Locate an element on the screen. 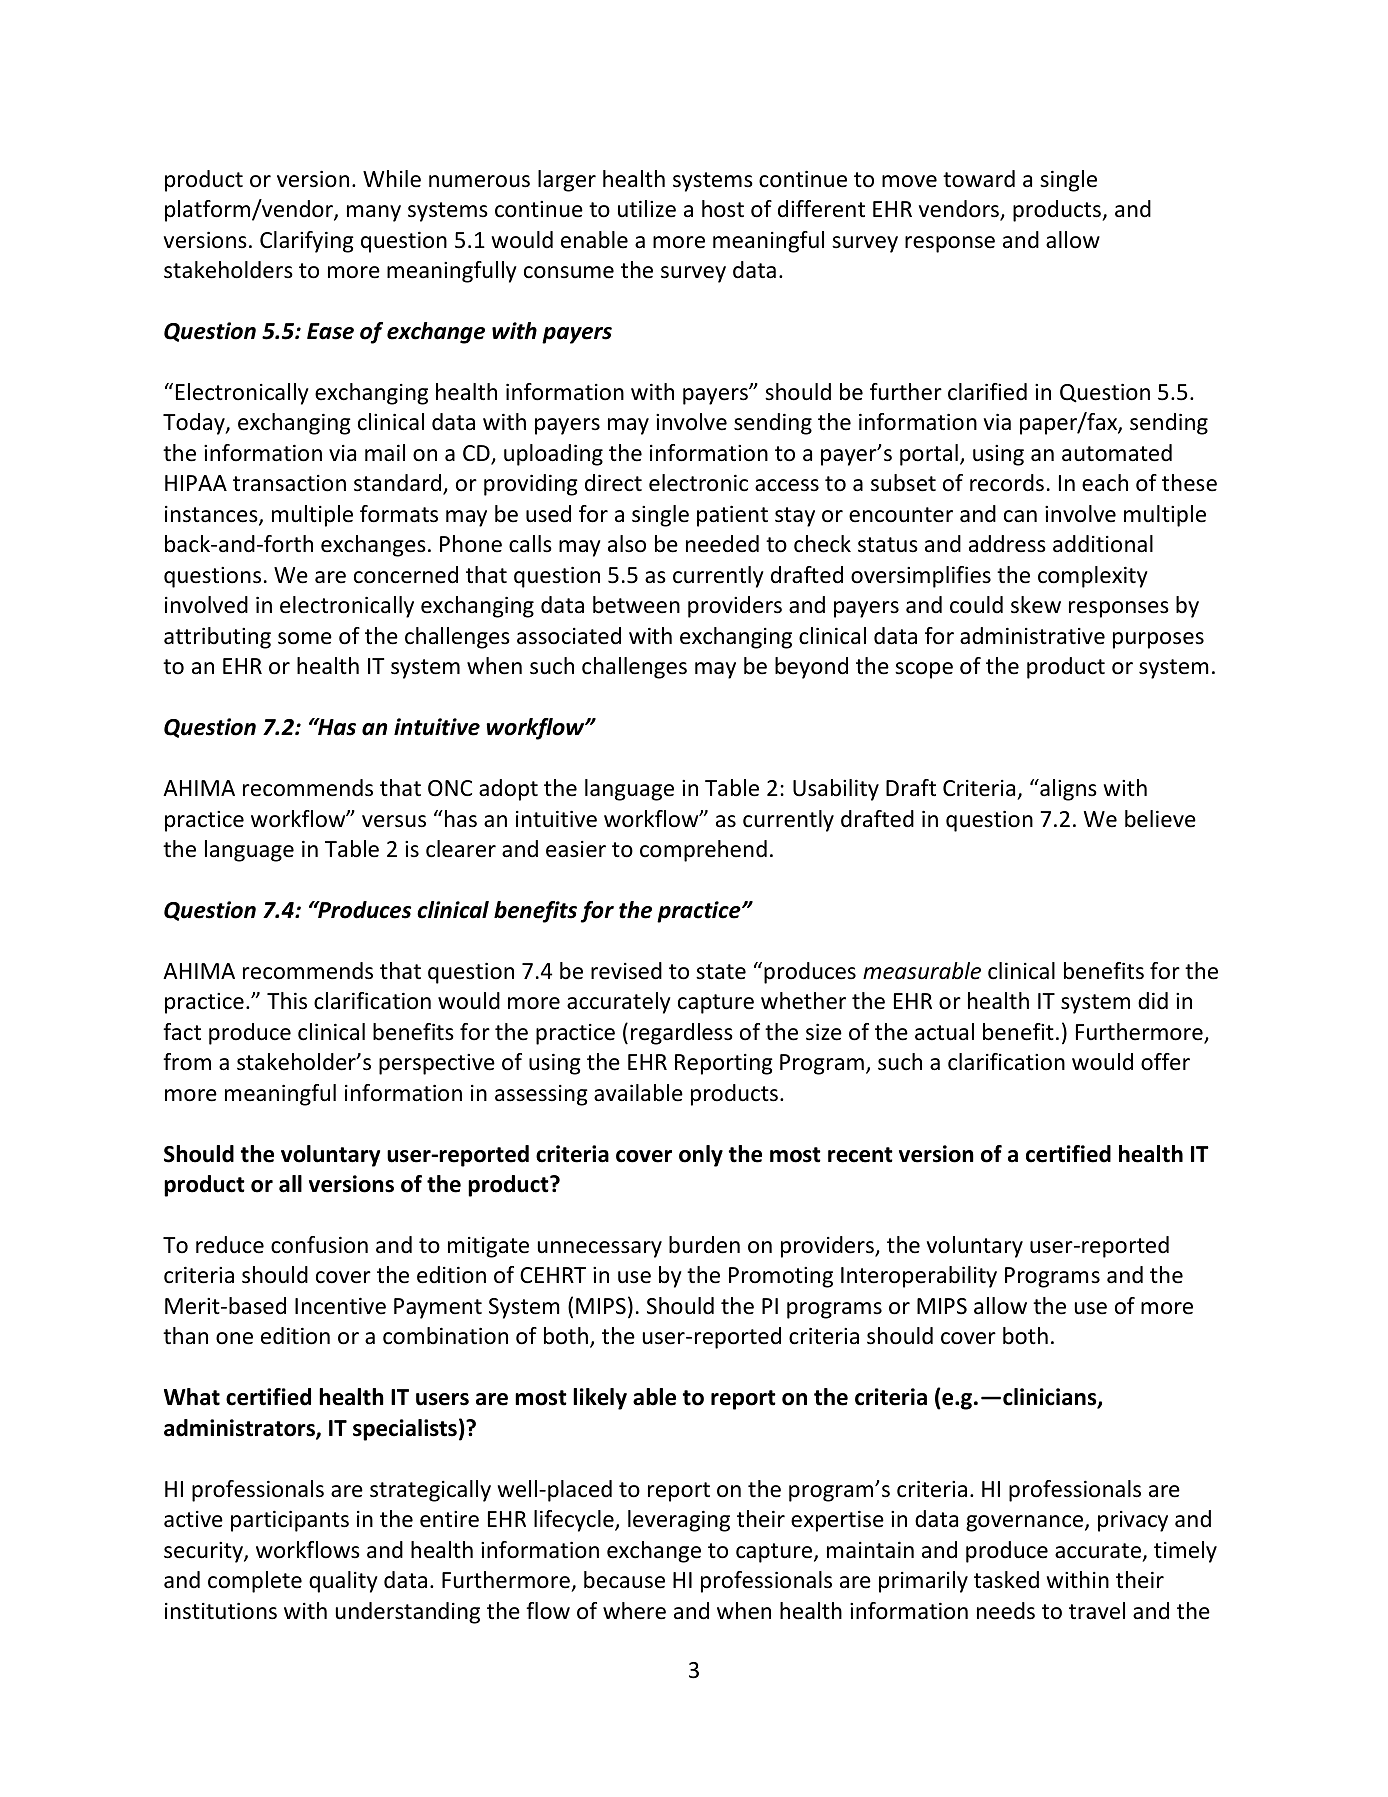 This screenshot has width=1388, height=1797. comprehend is located at coordinates (703, 851).
